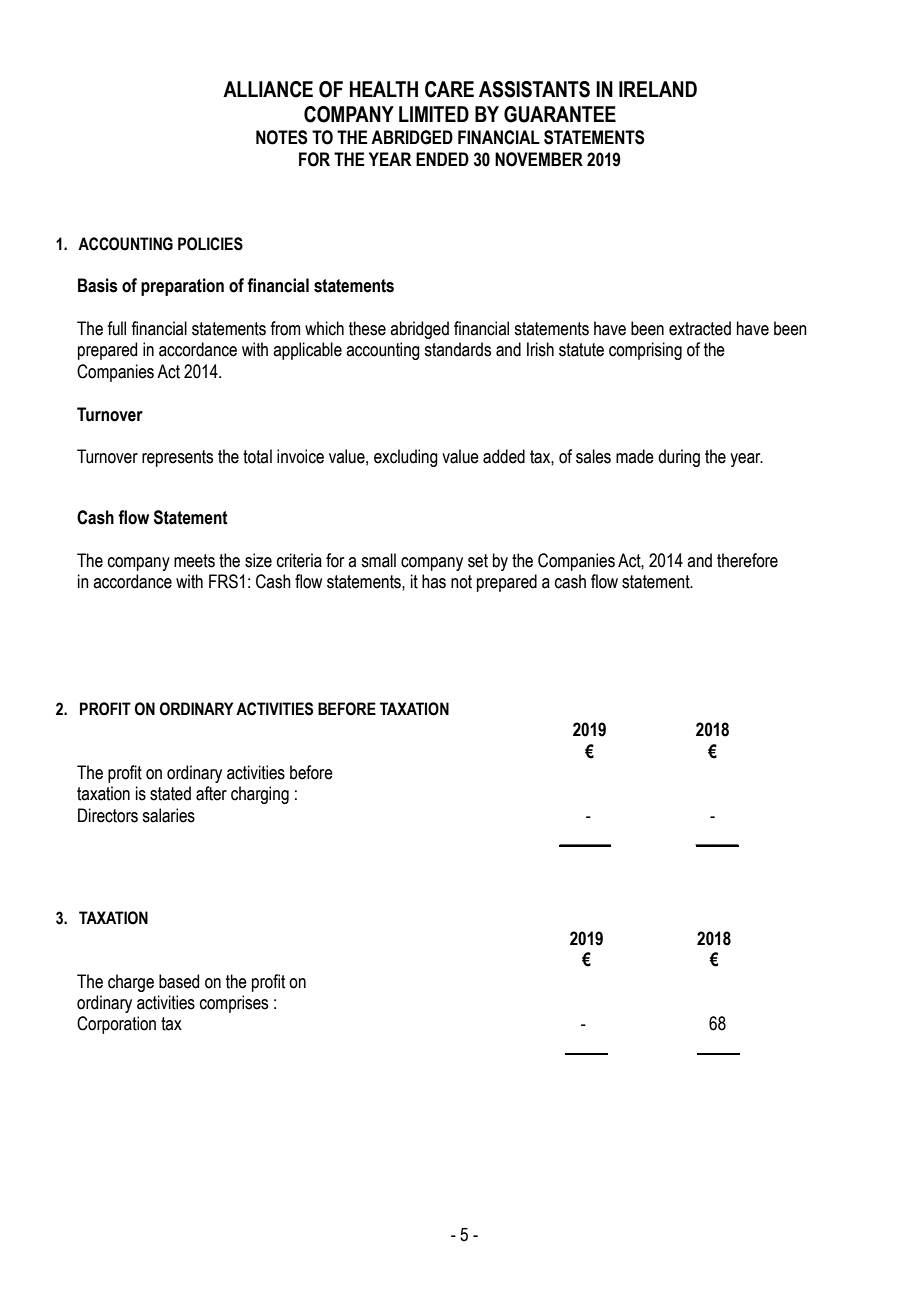  Describe the element at coordinates (434, 114) in the screenshot. I see `LIMITED` at that location.
